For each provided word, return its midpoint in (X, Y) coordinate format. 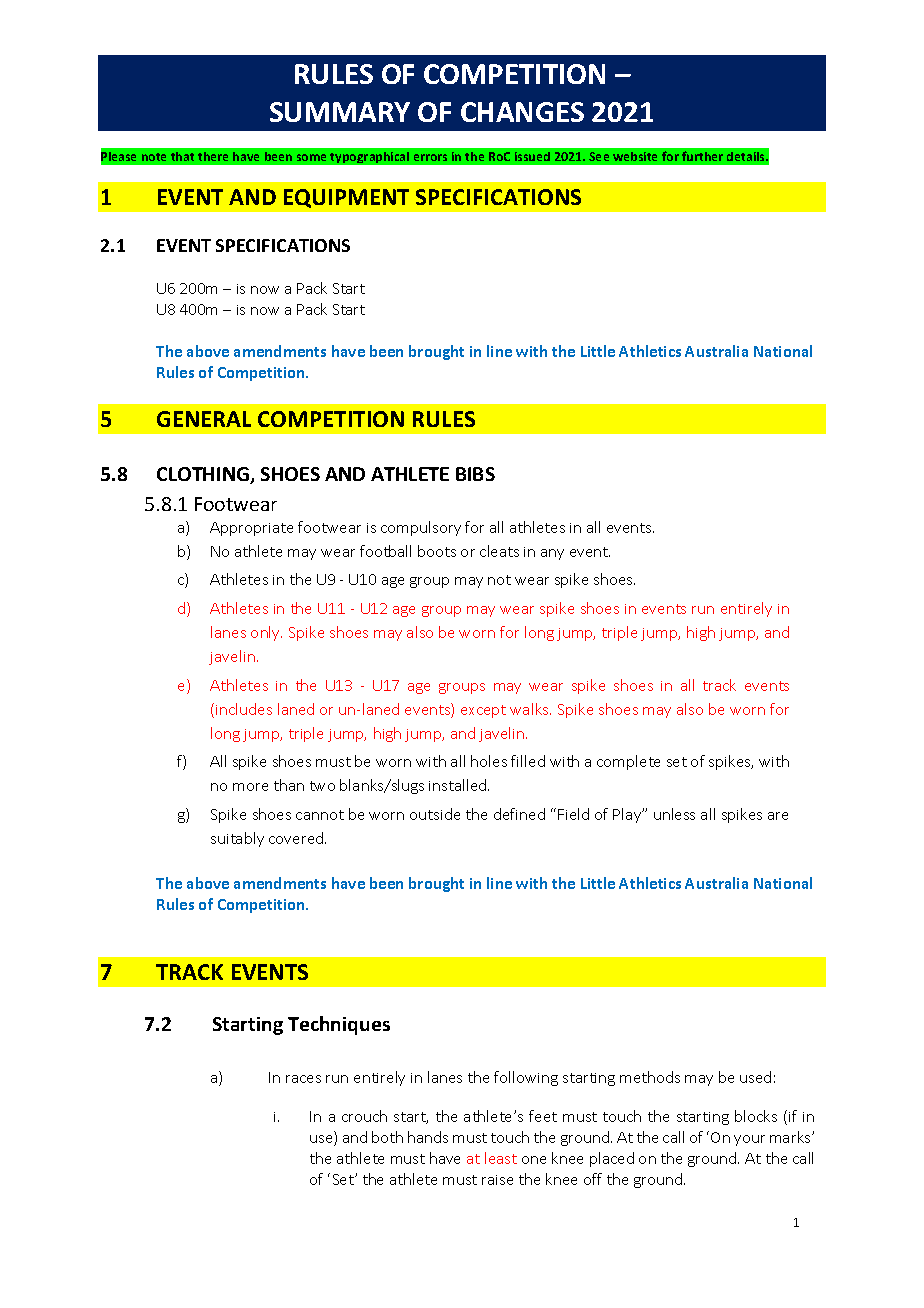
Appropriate (251, 529)
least (501, 1158)
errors (430, 157)
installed (459, 785)
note (154, 157)
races (303, 1079)
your (749, 1140)
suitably (237, 839)
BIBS (475, 474)
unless (674, 814)
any (552, 554)
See (599, 156)
